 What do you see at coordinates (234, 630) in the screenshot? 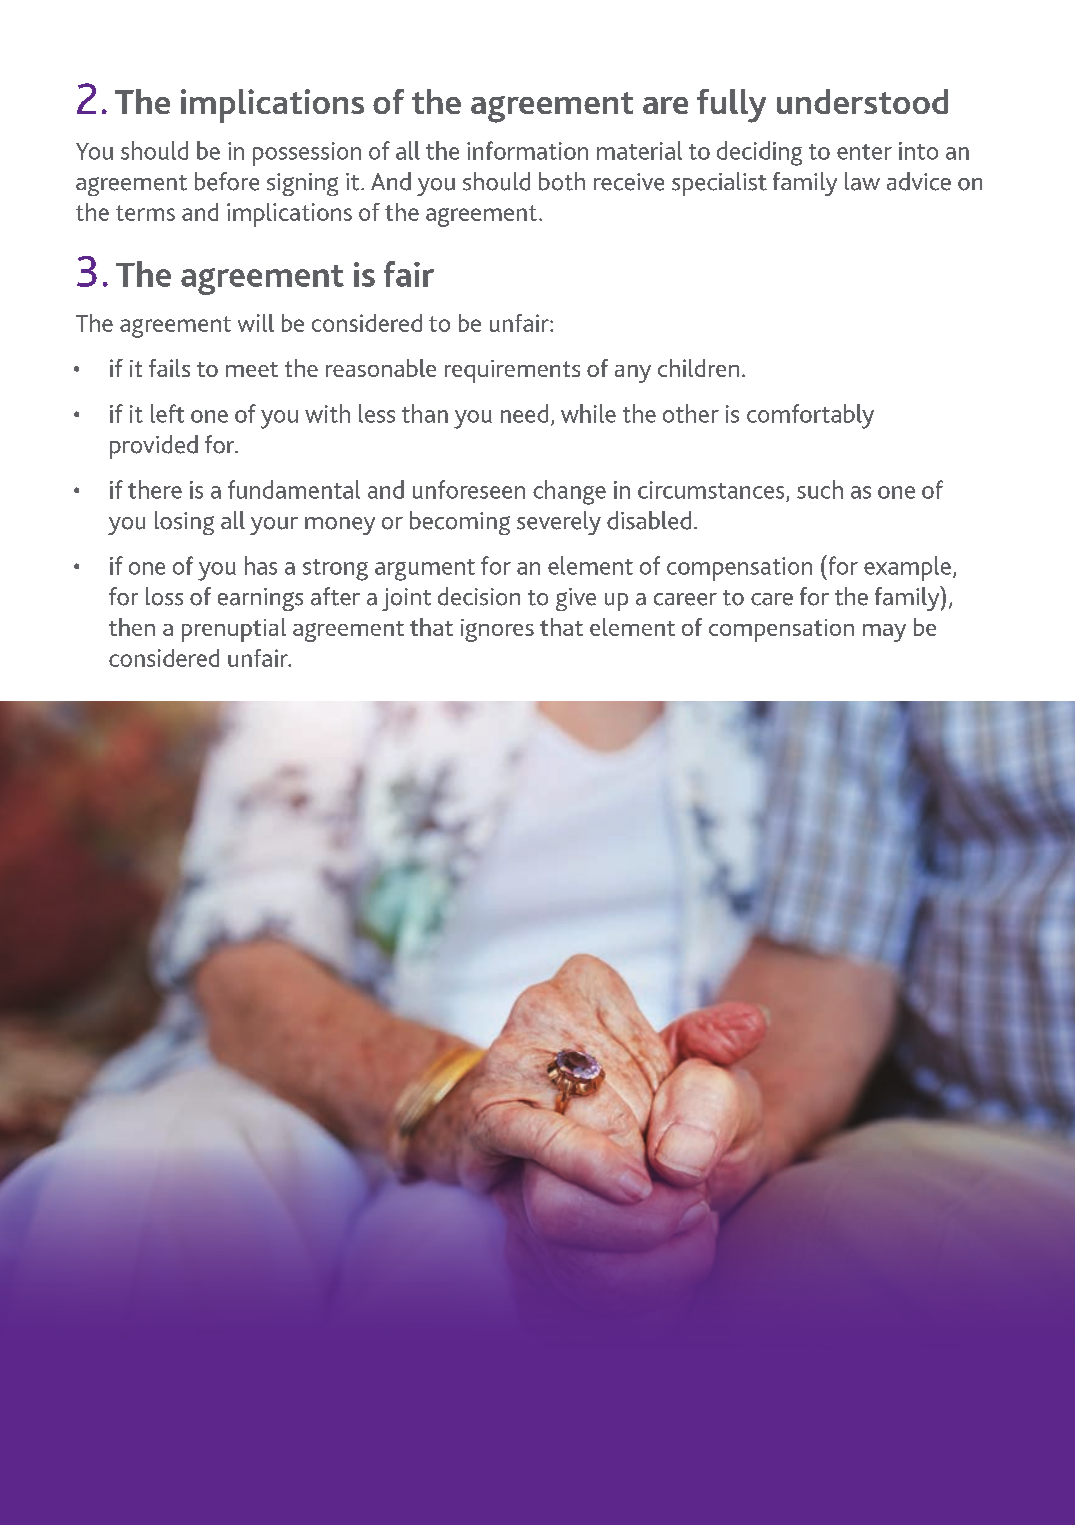
I see `prenuptial` at bounding box center [234, 630].
